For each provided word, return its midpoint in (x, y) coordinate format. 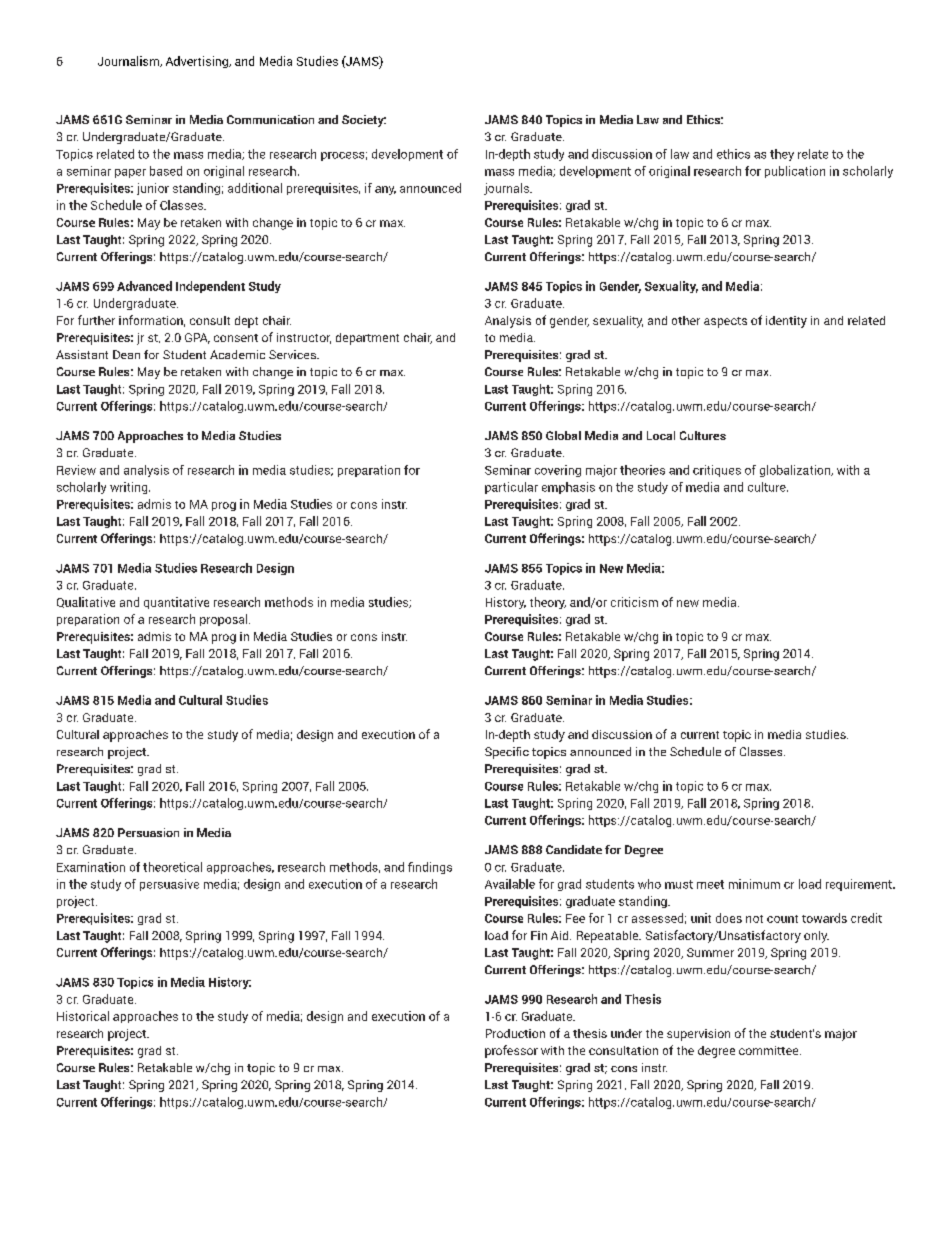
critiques (717, 471)
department (367, 339)
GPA (197, 338)
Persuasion (148, 832)
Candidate (574, 849)
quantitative (176, 603)
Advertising (198, 62)
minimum (754, 884)
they (782, 155)
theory (548, 603)
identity (786, 322)
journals (507, 189)
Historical (83, 1016)
